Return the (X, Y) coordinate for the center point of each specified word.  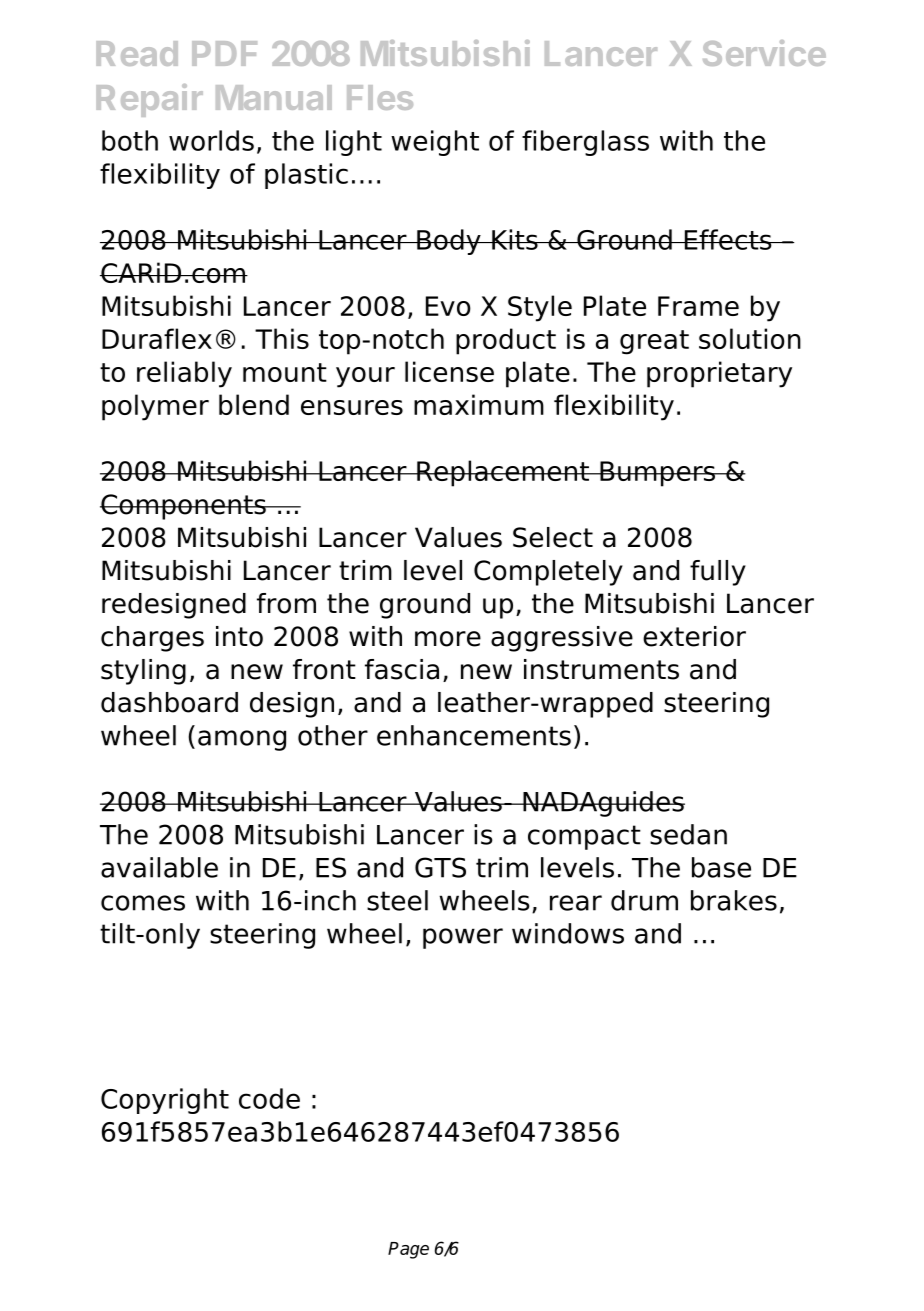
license (449, 371)
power (463, 938)
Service (764, 53)
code (269, 1098)
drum (644, 900)
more (448, 639)
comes (143, 903)
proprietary (719, 374)
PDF (224, 53)
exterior (694, 636)
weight (435, 143)
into (239, 636)
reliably (184, 374)
